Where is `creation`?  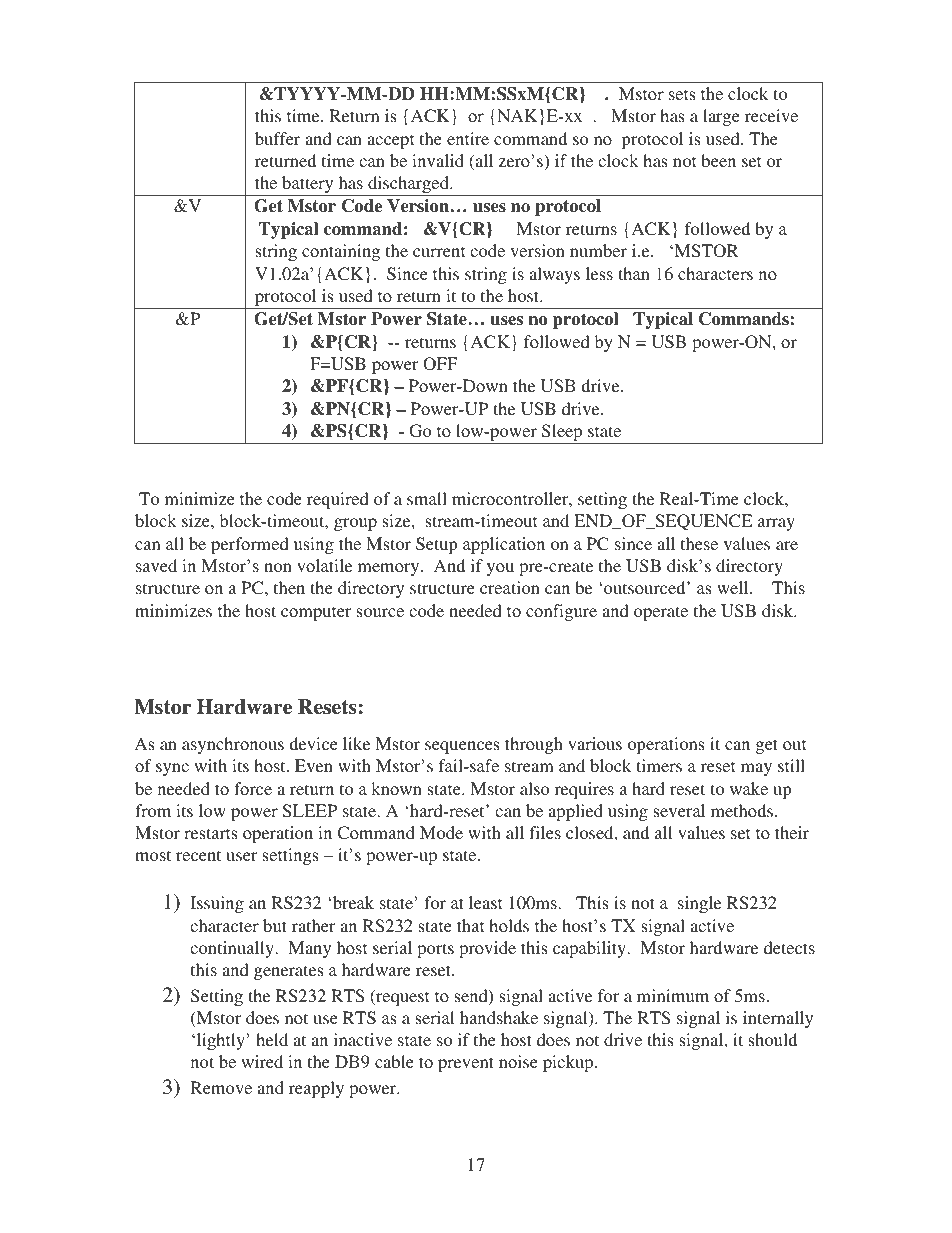
creation is located at coordinates (510, 587).
